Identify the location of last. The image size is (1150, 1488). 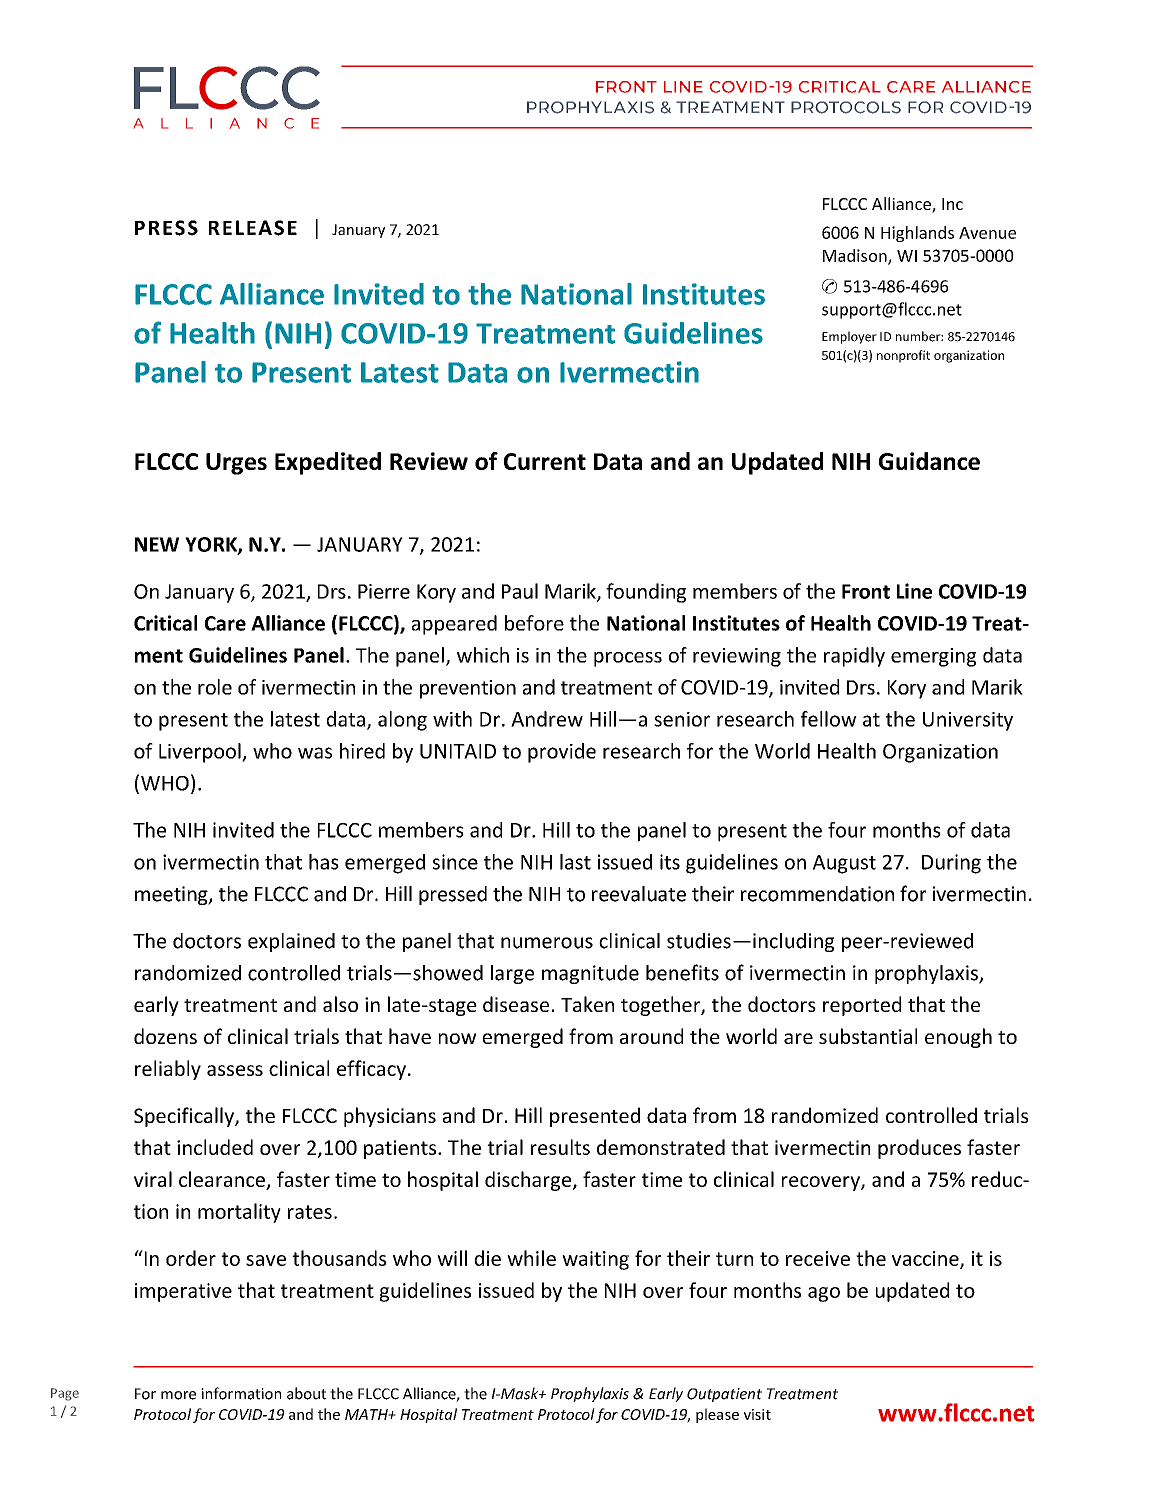
(575, 862).
